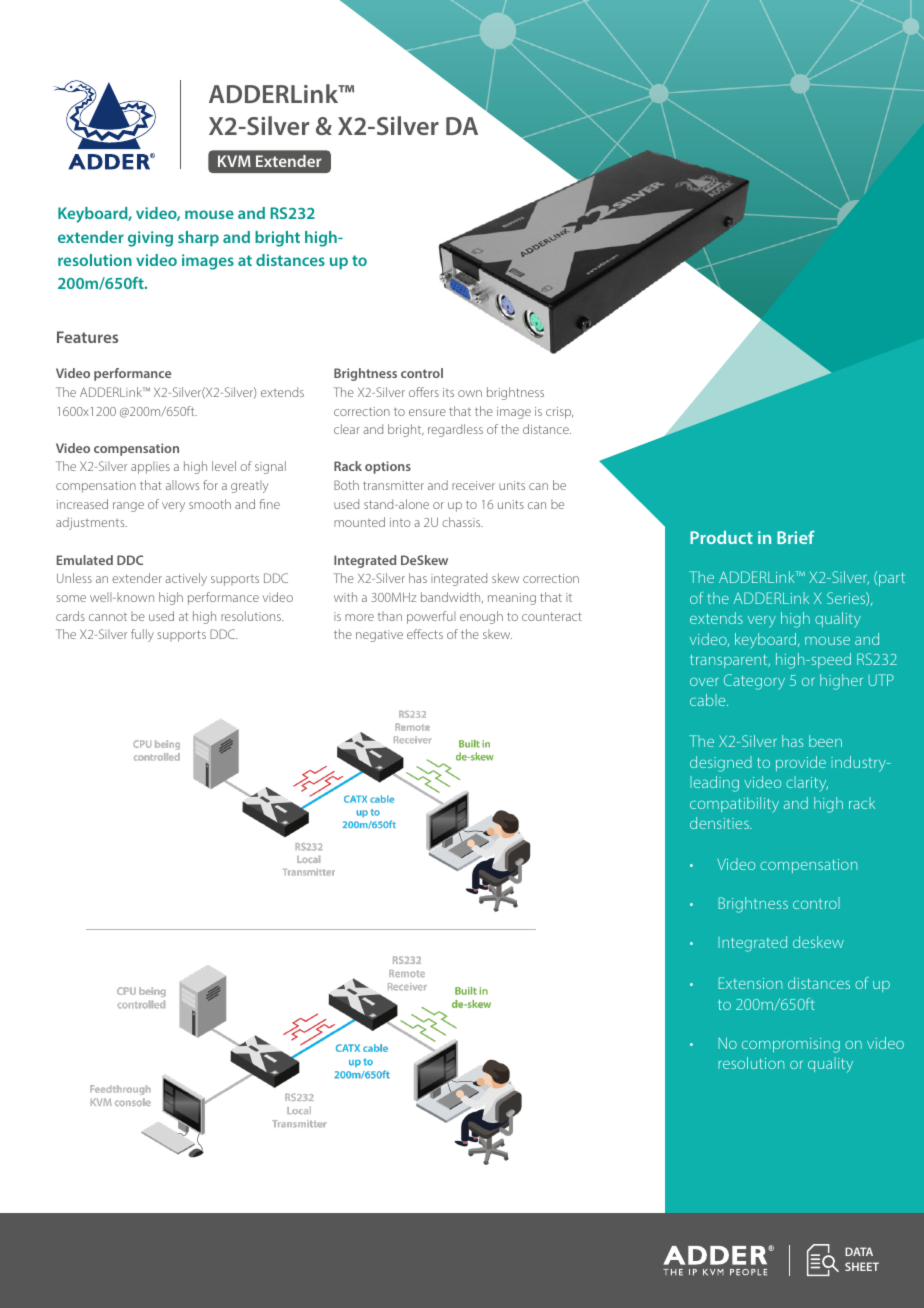 The image size is (924, 1308). I want to click on KVM, so click(234, 161).
